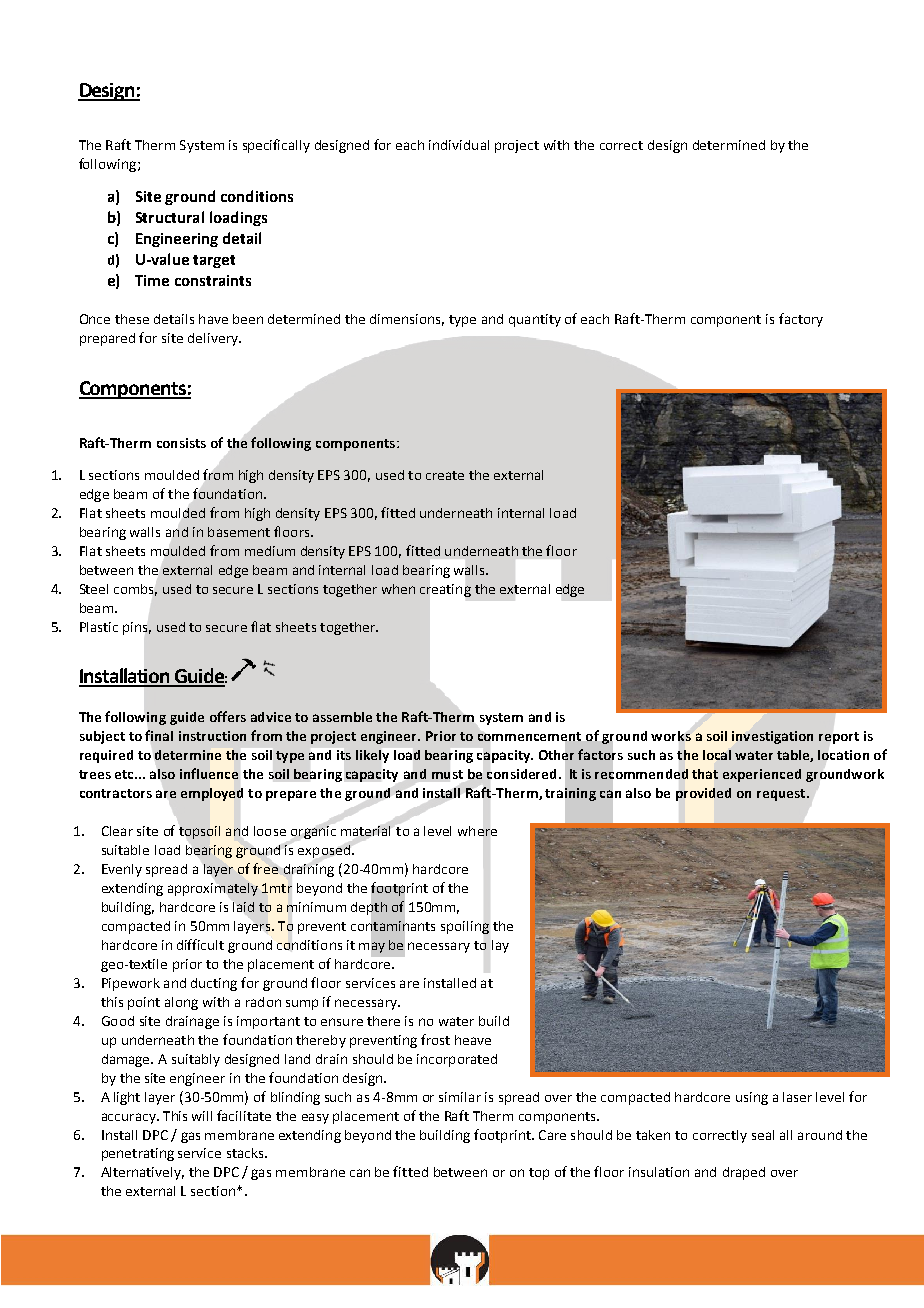 This screenshot has width=924, height=1308. I want to click on will, so click(202, 1116).
